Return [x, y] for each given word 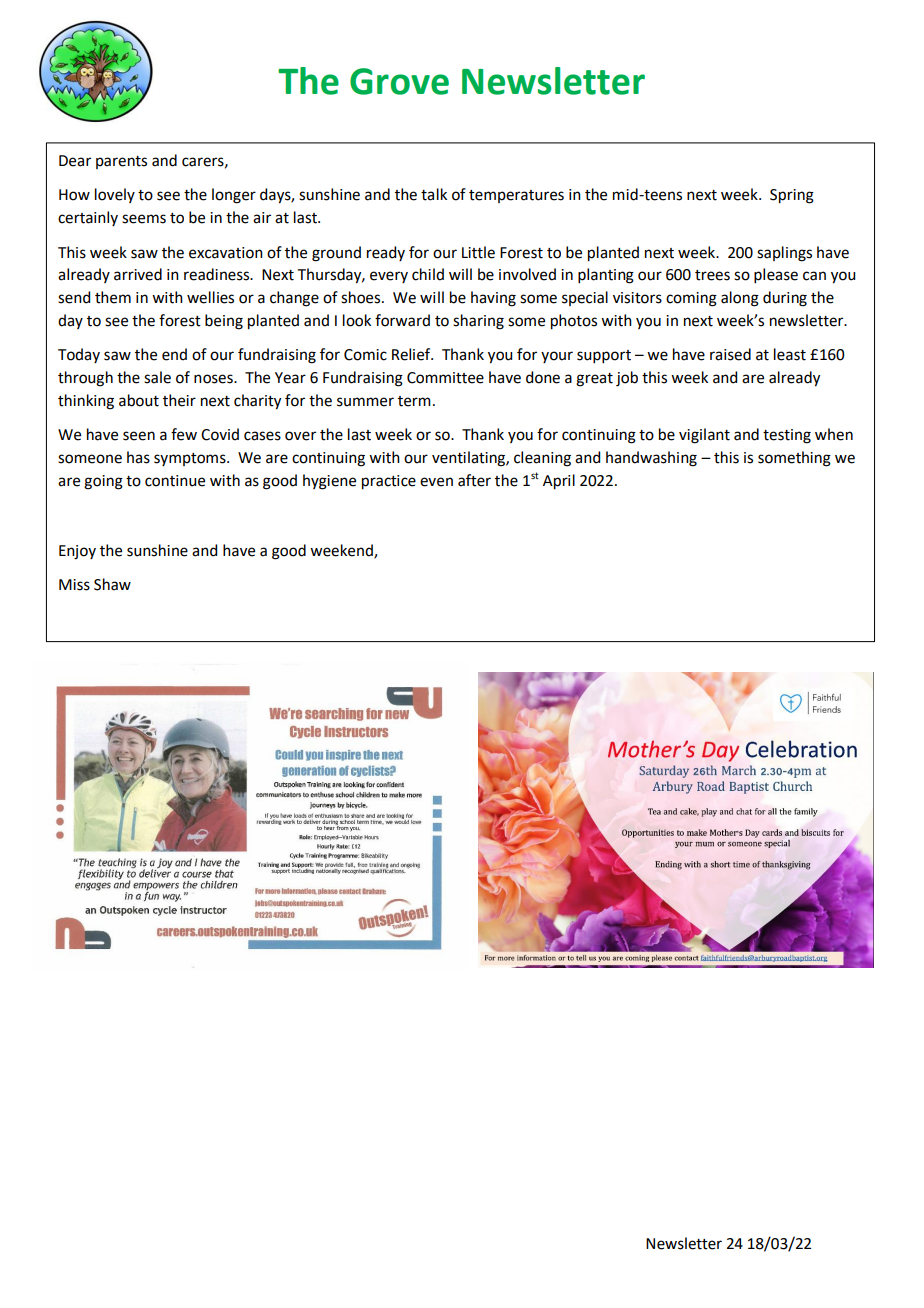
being [224, 322]
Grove [399, 81]
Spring [792, 196]
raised [730, 354]
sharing [478, 322]
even [436, 482]
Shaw [112, 584]
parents [121, 162]
